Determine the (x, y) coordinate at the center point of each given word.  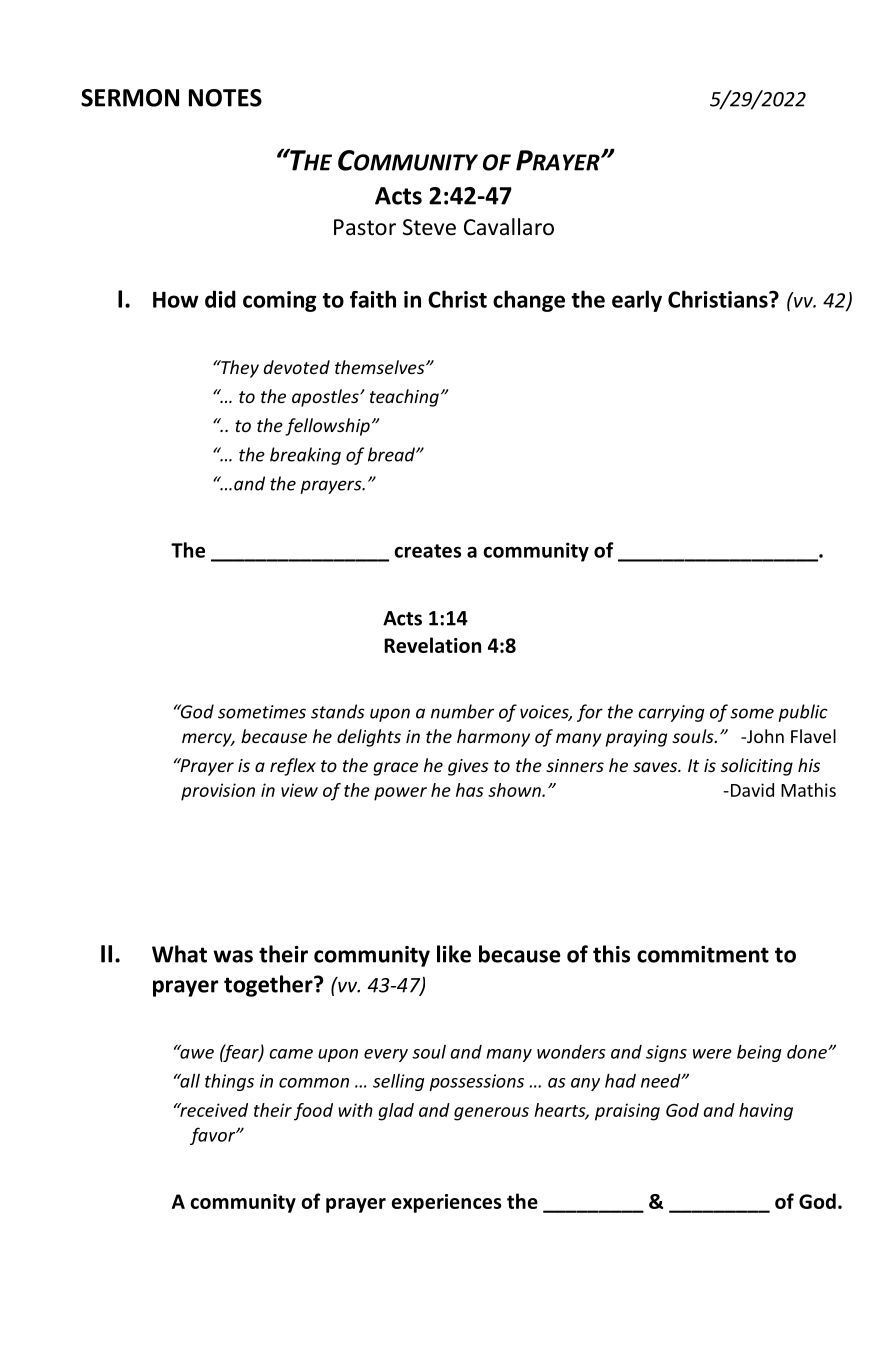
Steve (429, 227)
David (751, 790)
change (529, 301)
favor (214, 1136)
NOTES (225, 98)
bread (392, 454)
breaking (305, 456)
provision (218, 792)
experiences (446, 1203)
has (470, 790)
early (637, 301)
